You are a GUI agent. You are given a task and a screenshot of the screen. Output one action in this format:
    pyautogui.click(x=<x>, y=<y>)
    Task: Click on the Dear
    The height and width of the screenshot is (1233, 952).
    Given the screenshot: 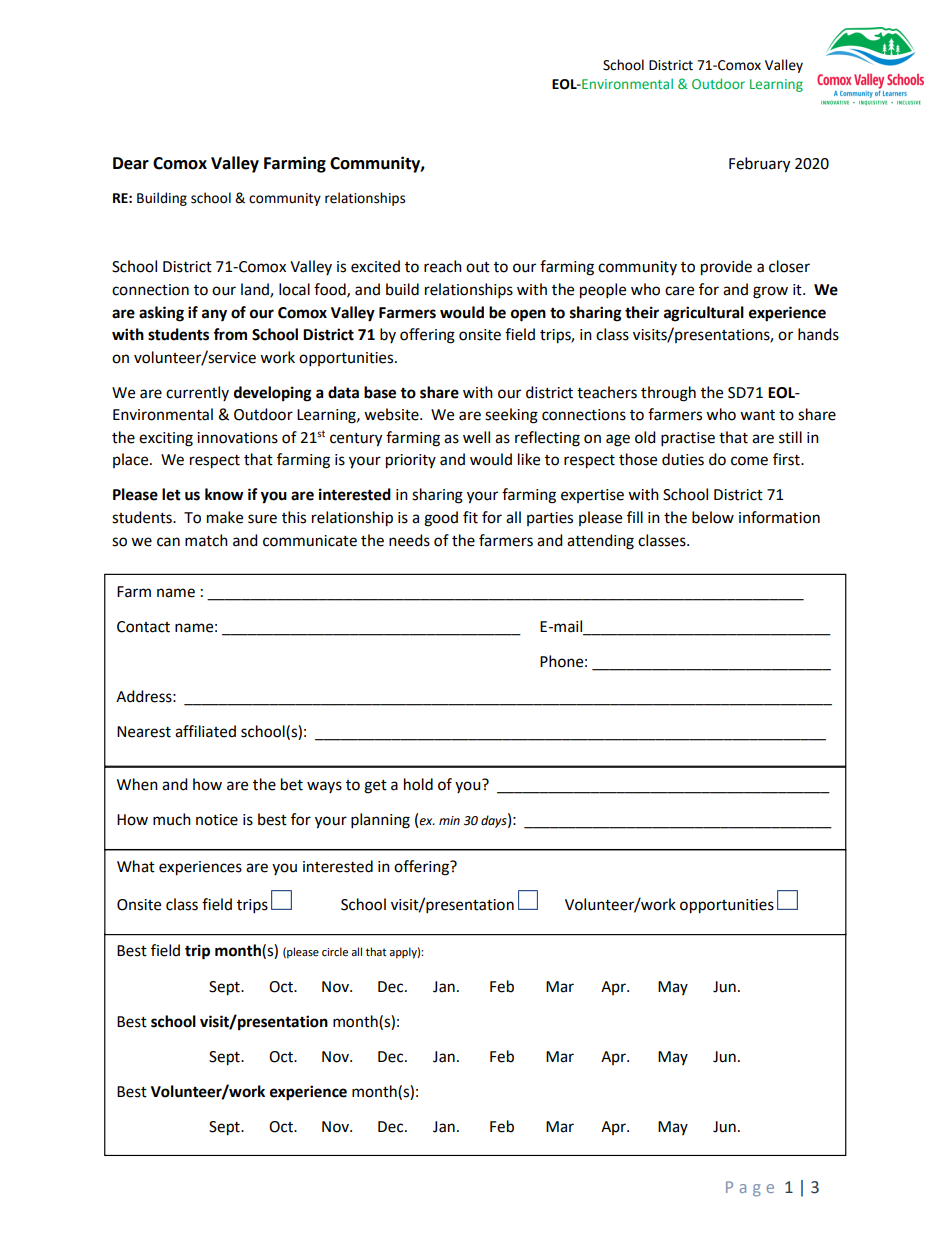 What is the action you would take?
    pyautogui.click(x=131, y=163)
